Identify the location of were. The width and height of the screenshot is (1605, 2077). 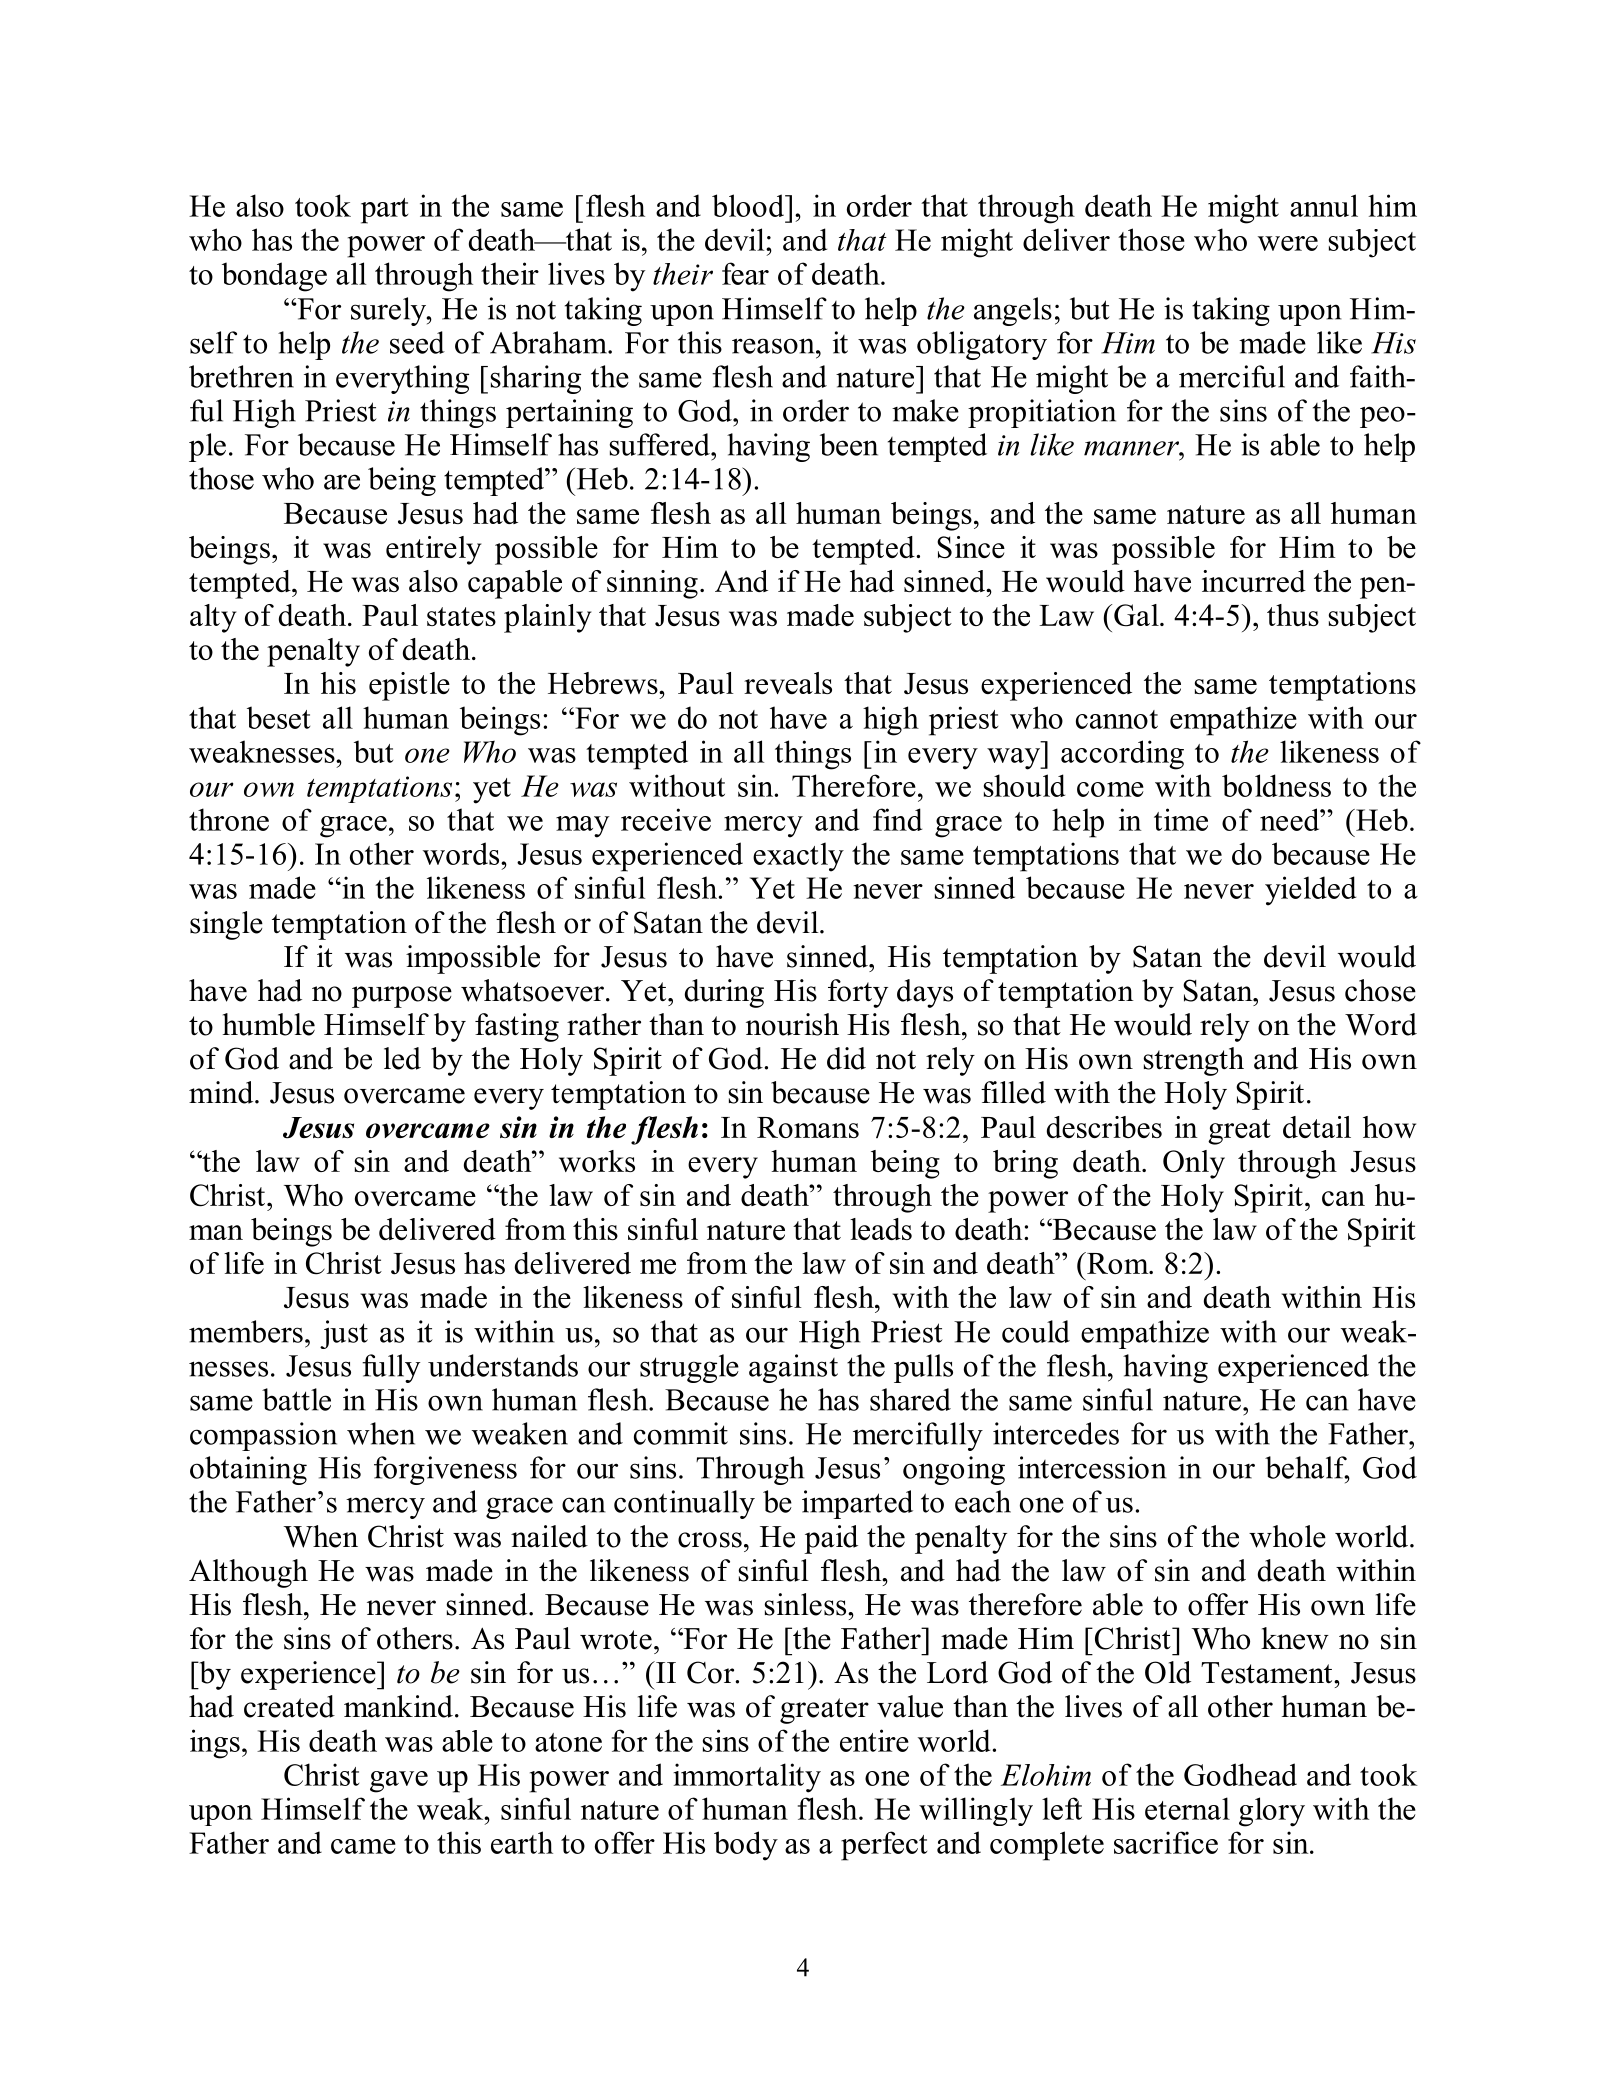
(1288, 243).
